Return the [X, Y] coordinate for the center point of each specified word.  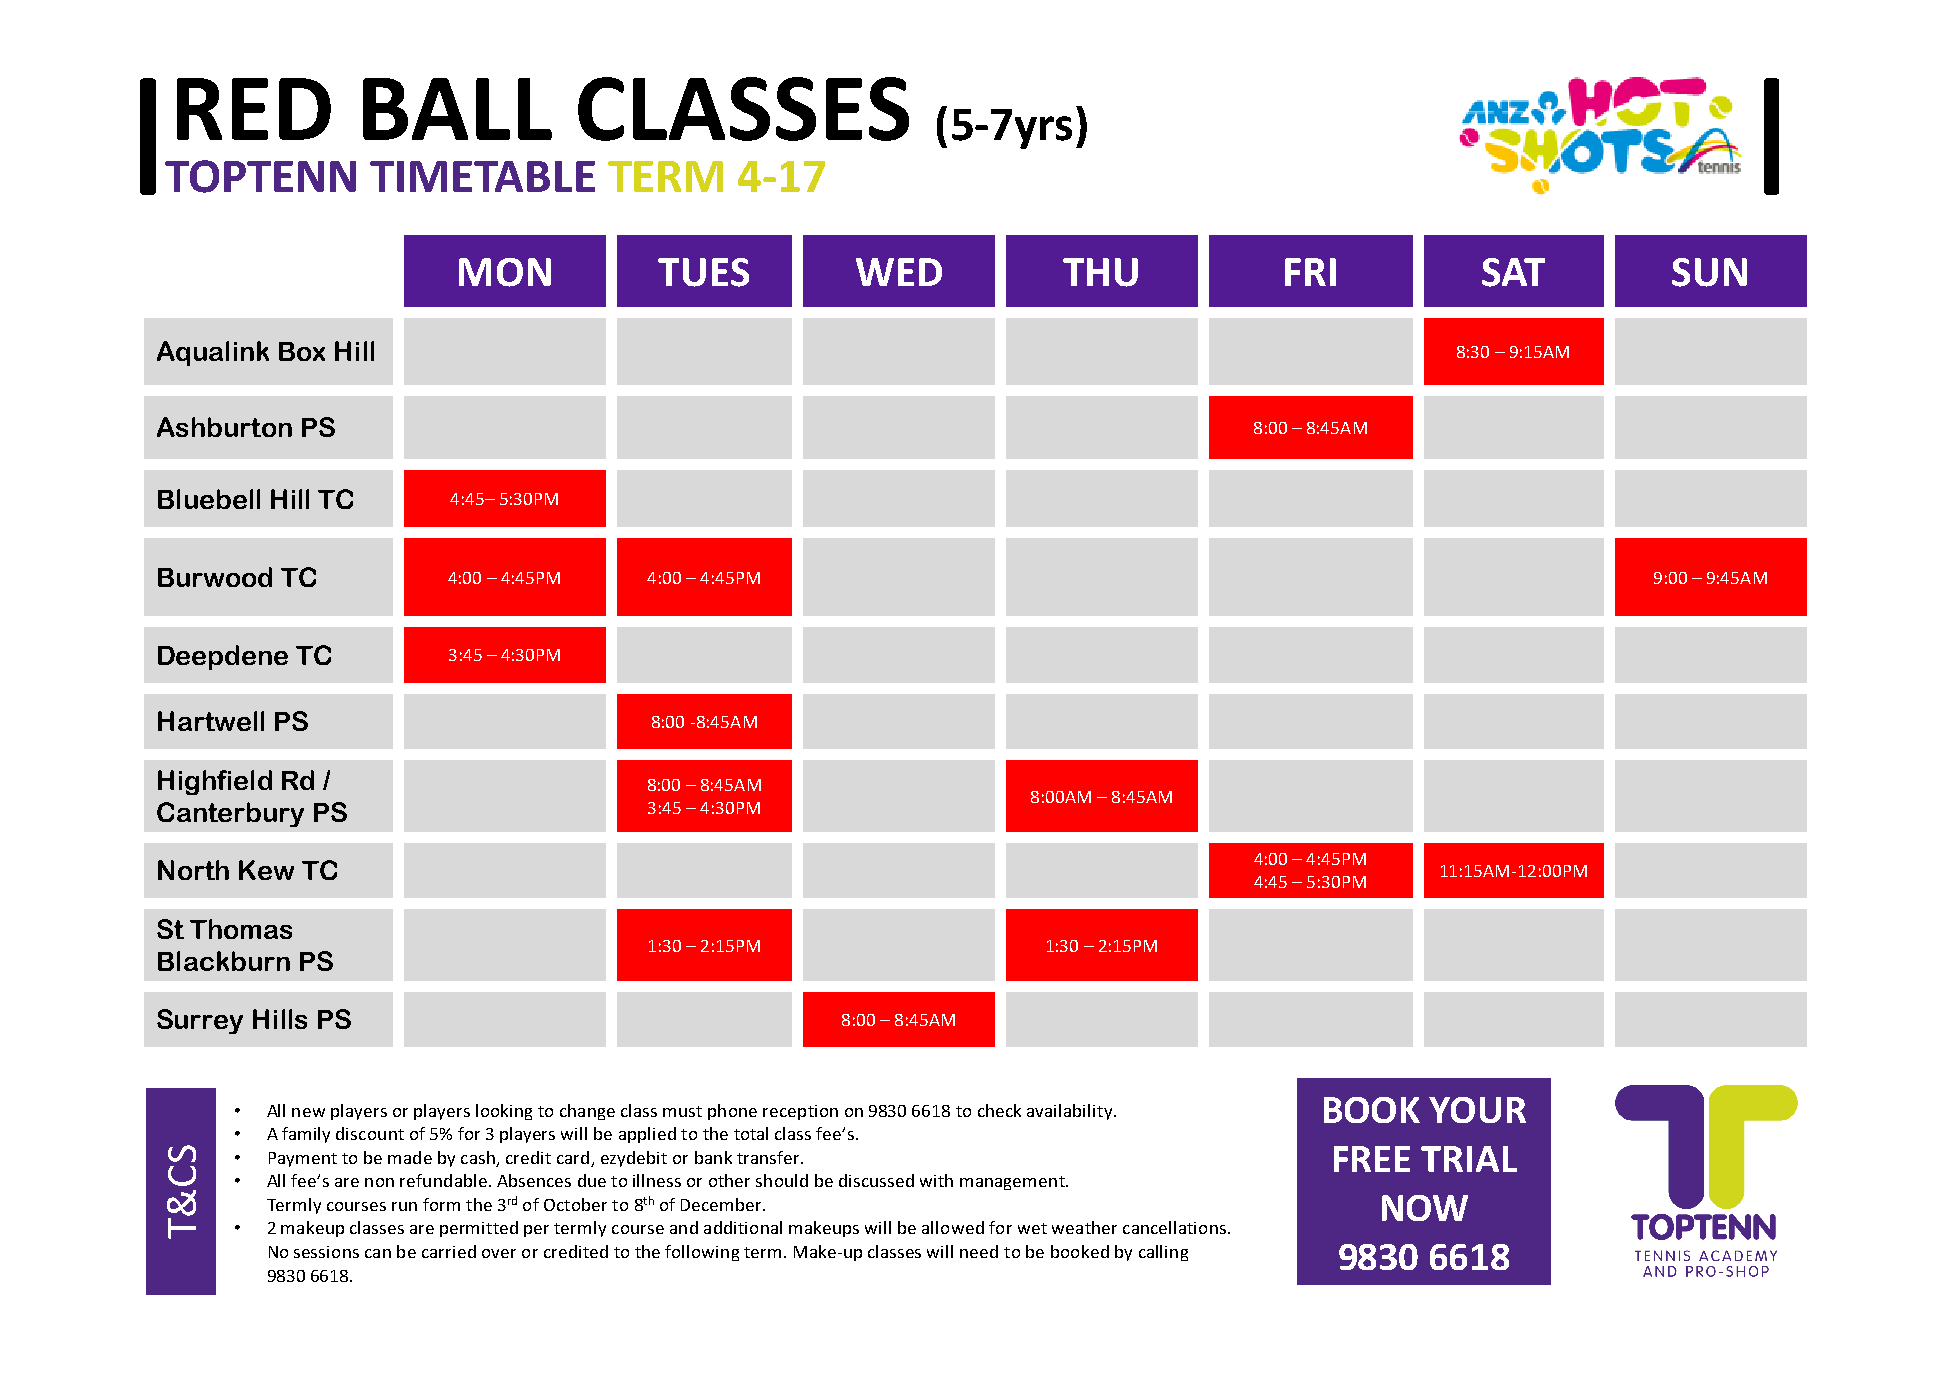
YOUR [1477, 1110]
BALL [457, 109]
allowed [953, 1227]
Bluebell [209, 499]
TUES [703, 272]
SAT [1513, 272]
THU [1100, 272]
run [404, 1206]
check [999, 1110]
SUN [1709, 272]
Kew [266, 870]
